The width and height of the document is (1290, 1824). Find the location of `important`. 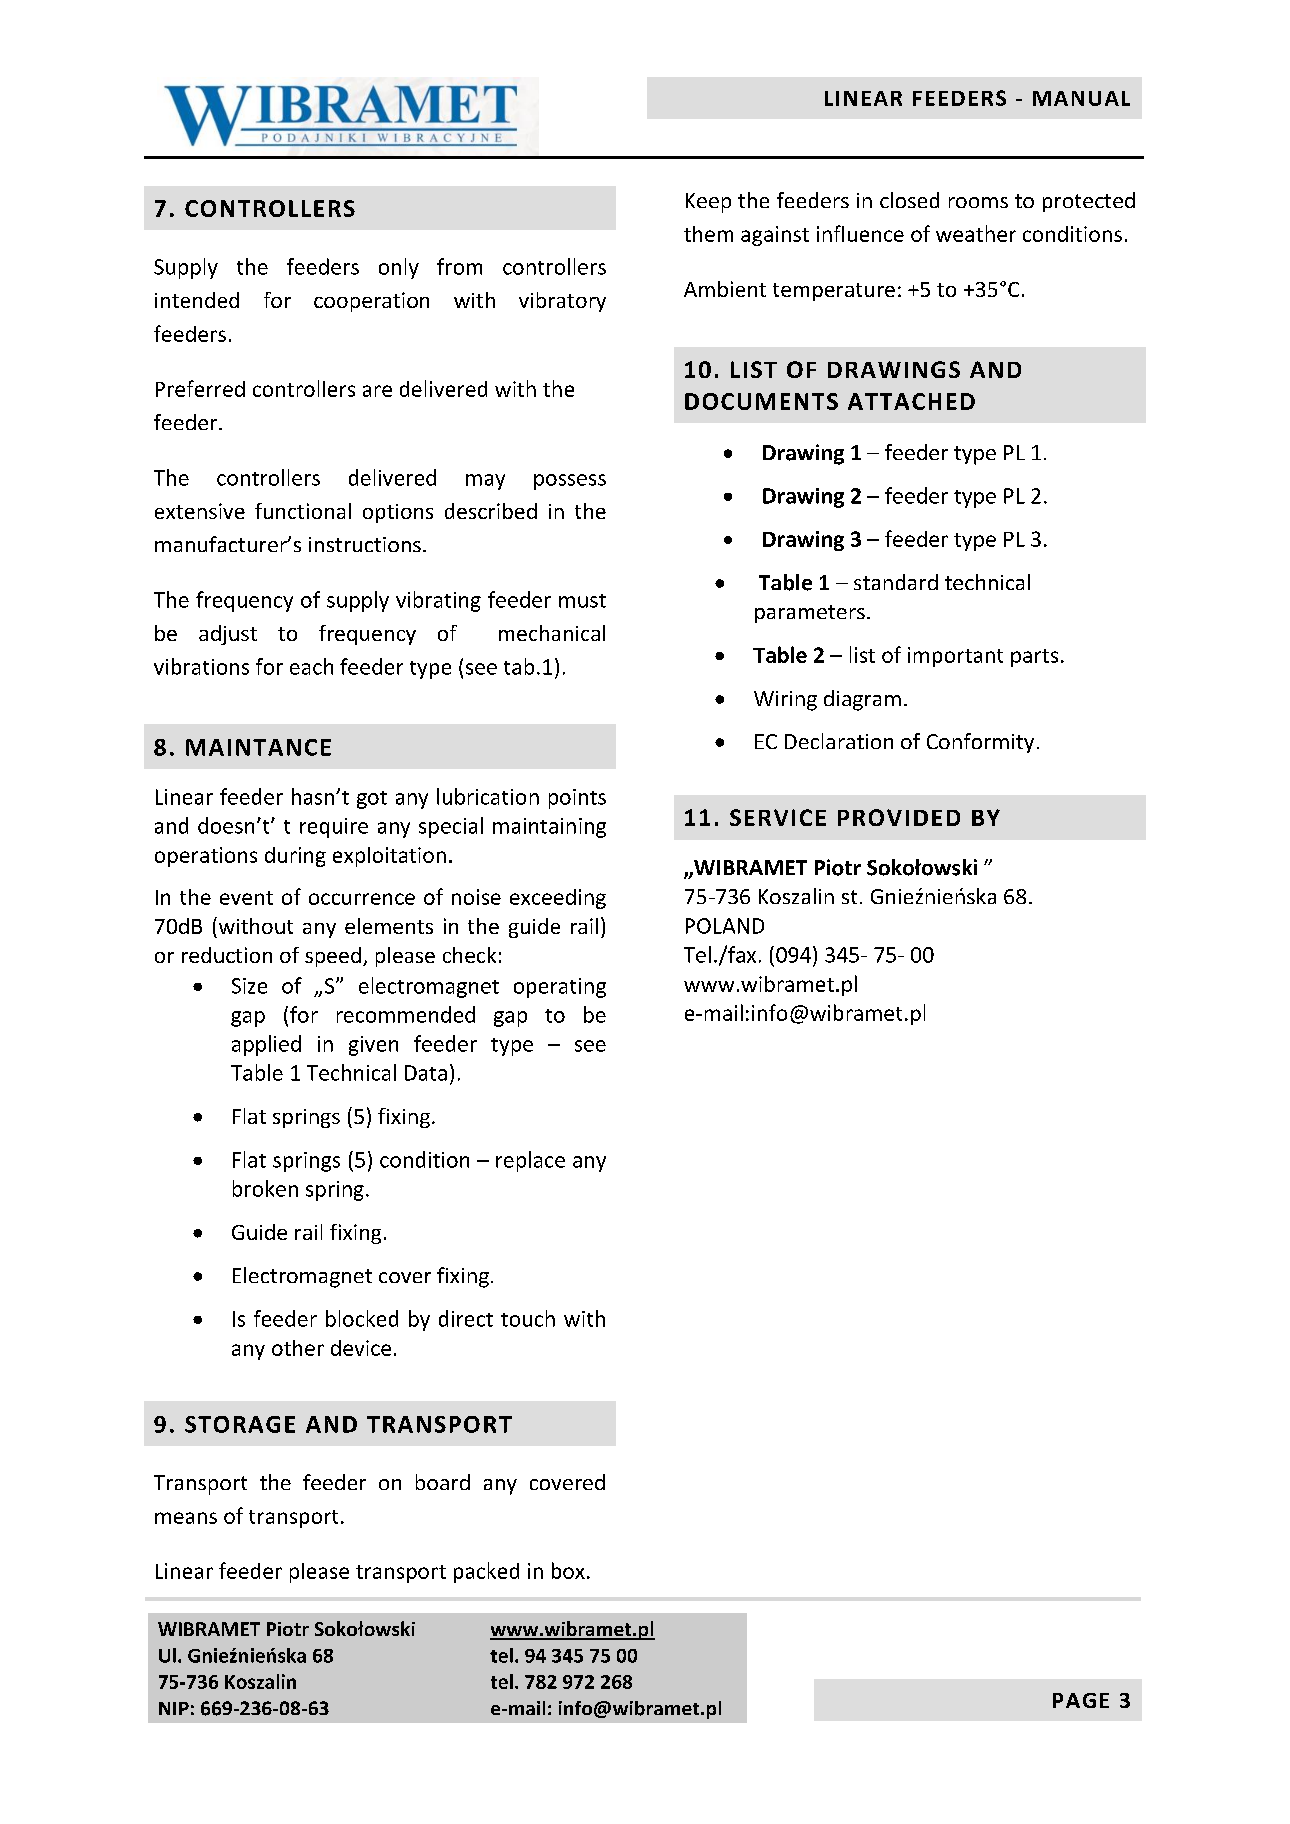

important is located at coordinates (955, 657).
